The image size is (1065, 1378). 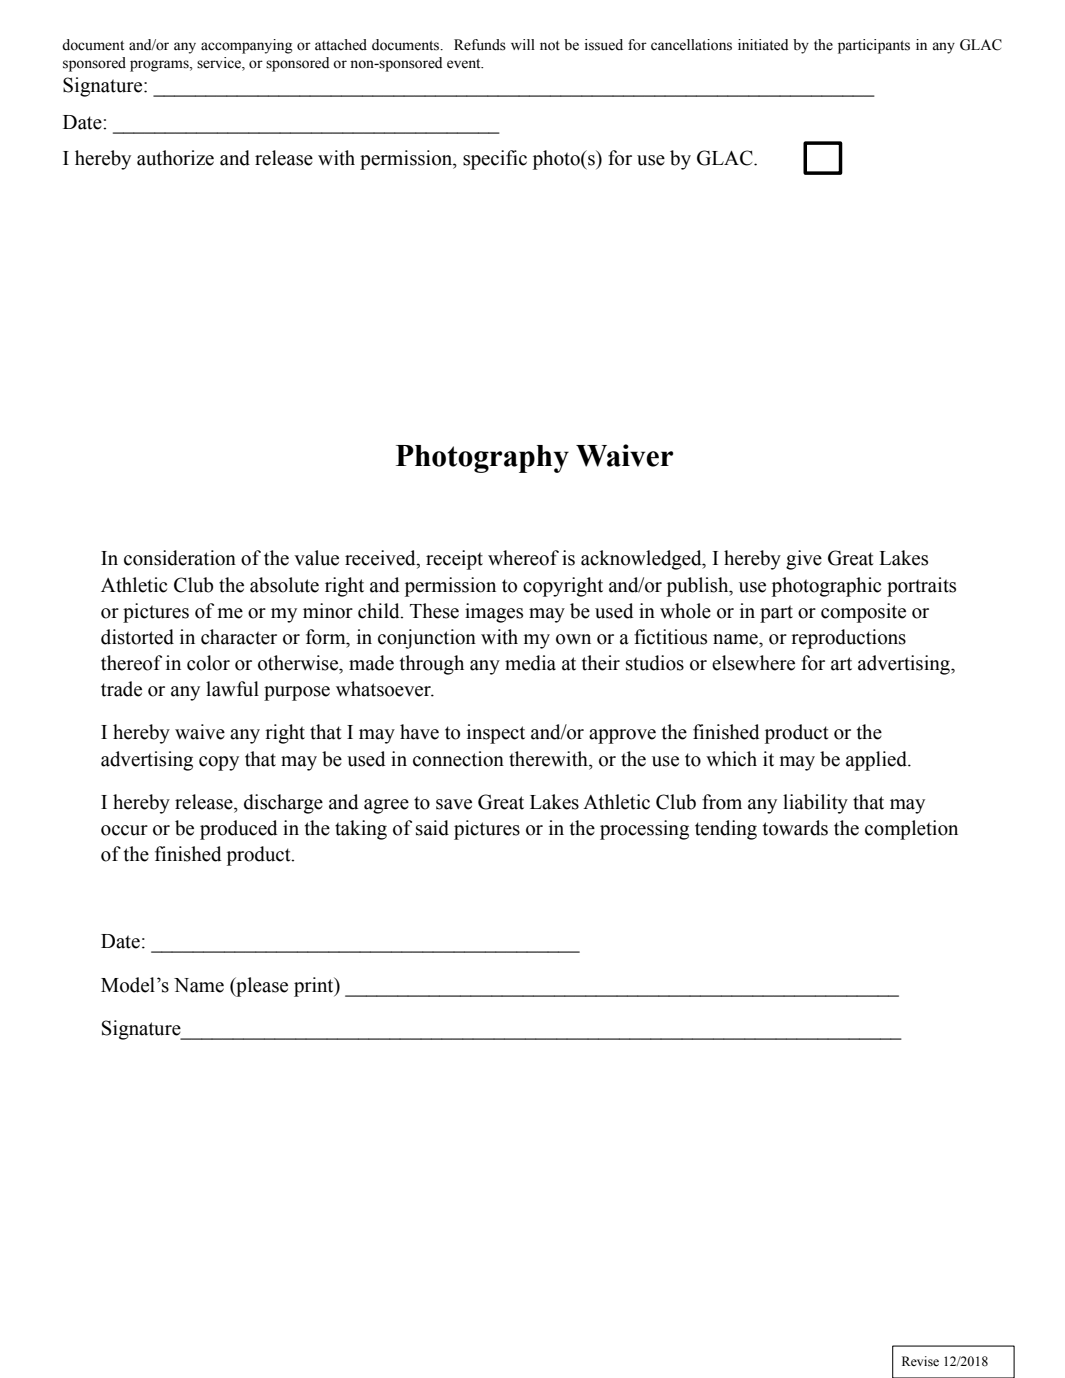 What do you see at coordinates (432, 828) in the image?
I see `said` at bounding box center [432, 828].
